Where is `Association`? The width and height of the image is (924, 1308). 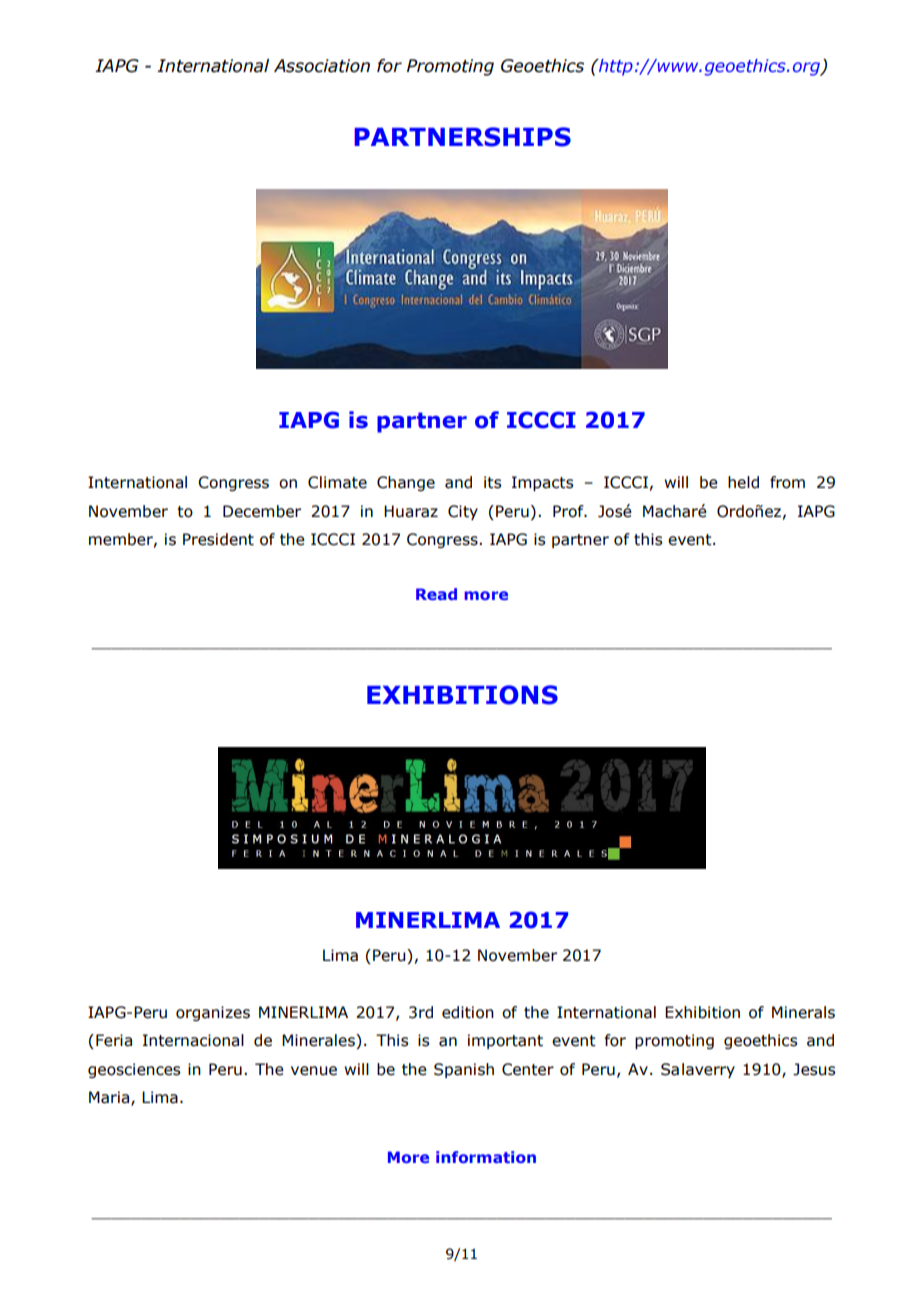 Association is located at coordinates (322, 66).
